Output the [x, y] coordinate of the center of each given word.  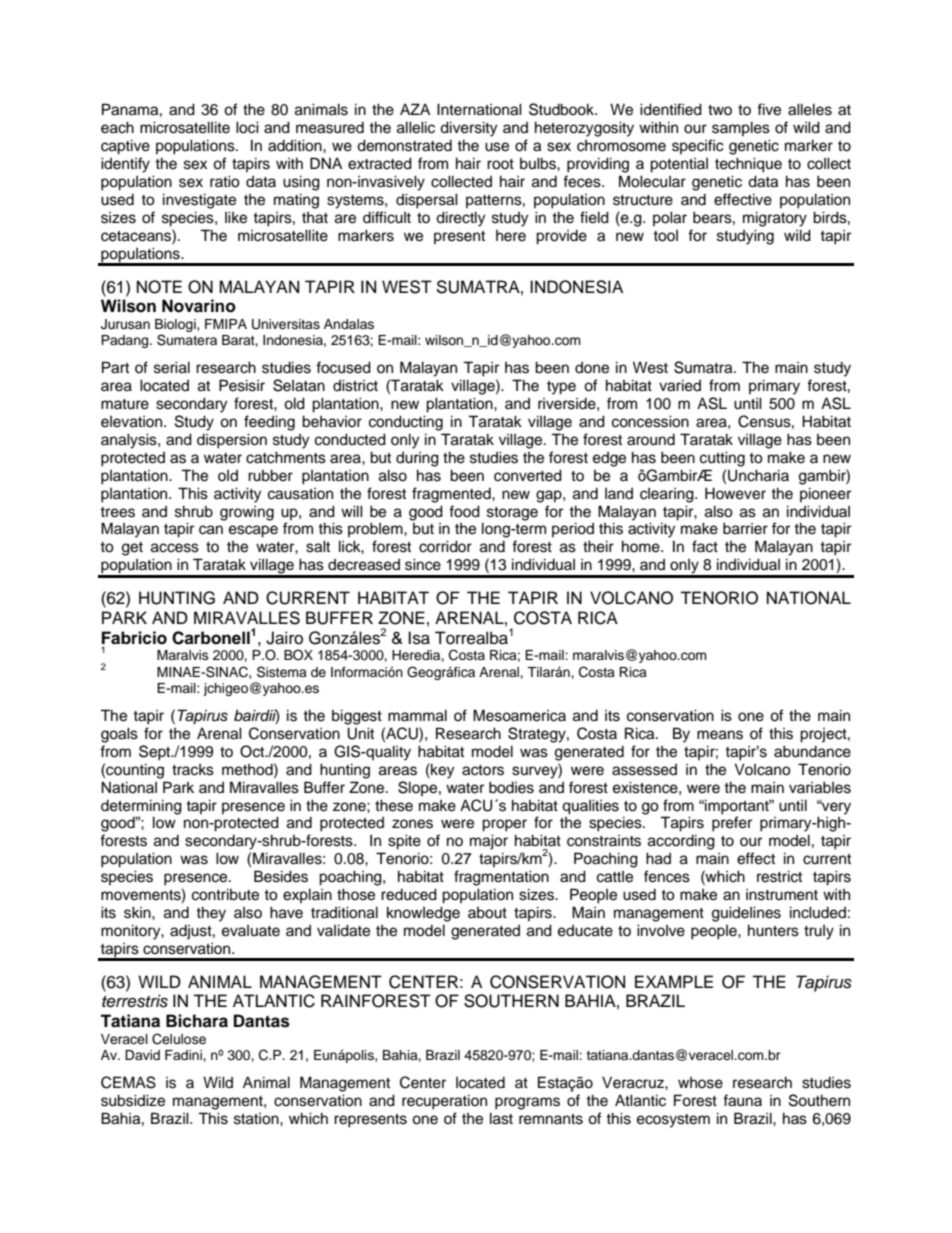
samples [741, 128]
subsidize [133, 1100]
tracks [193, 770]
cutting [722, 459]
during [417, 459]
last [501, 1118]
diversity [468, 129]
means [720, 735]
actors [483, 770]
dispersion [232, 441]
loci [247, 127]
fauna [742, 1100]
